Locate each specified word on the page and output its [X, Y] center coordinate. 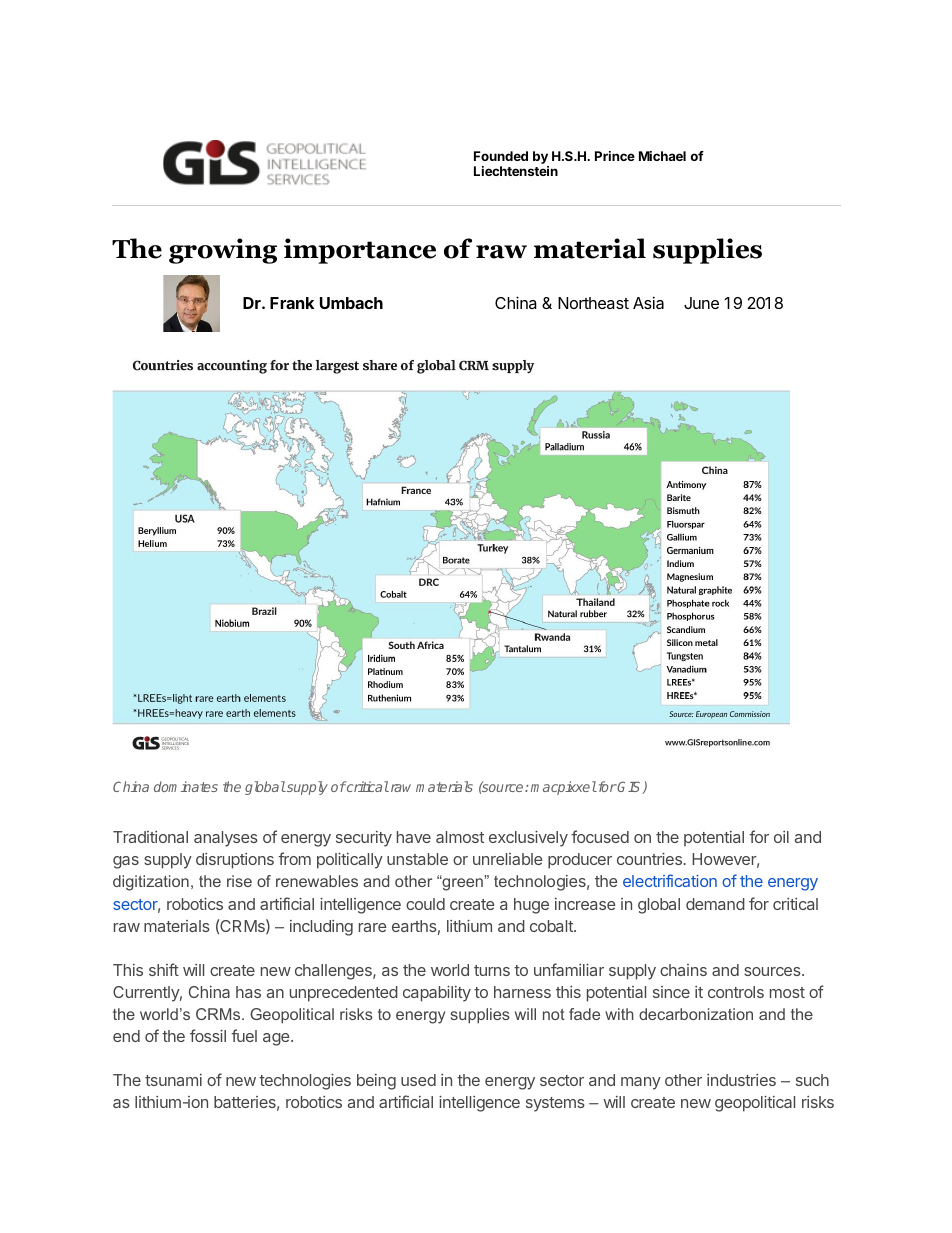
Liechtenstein [516, 171]
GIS [630, 787]
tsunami [173, 1080]
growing [223, 251]
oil [781, 837]
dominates [186, 786]
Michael [662, 156]
